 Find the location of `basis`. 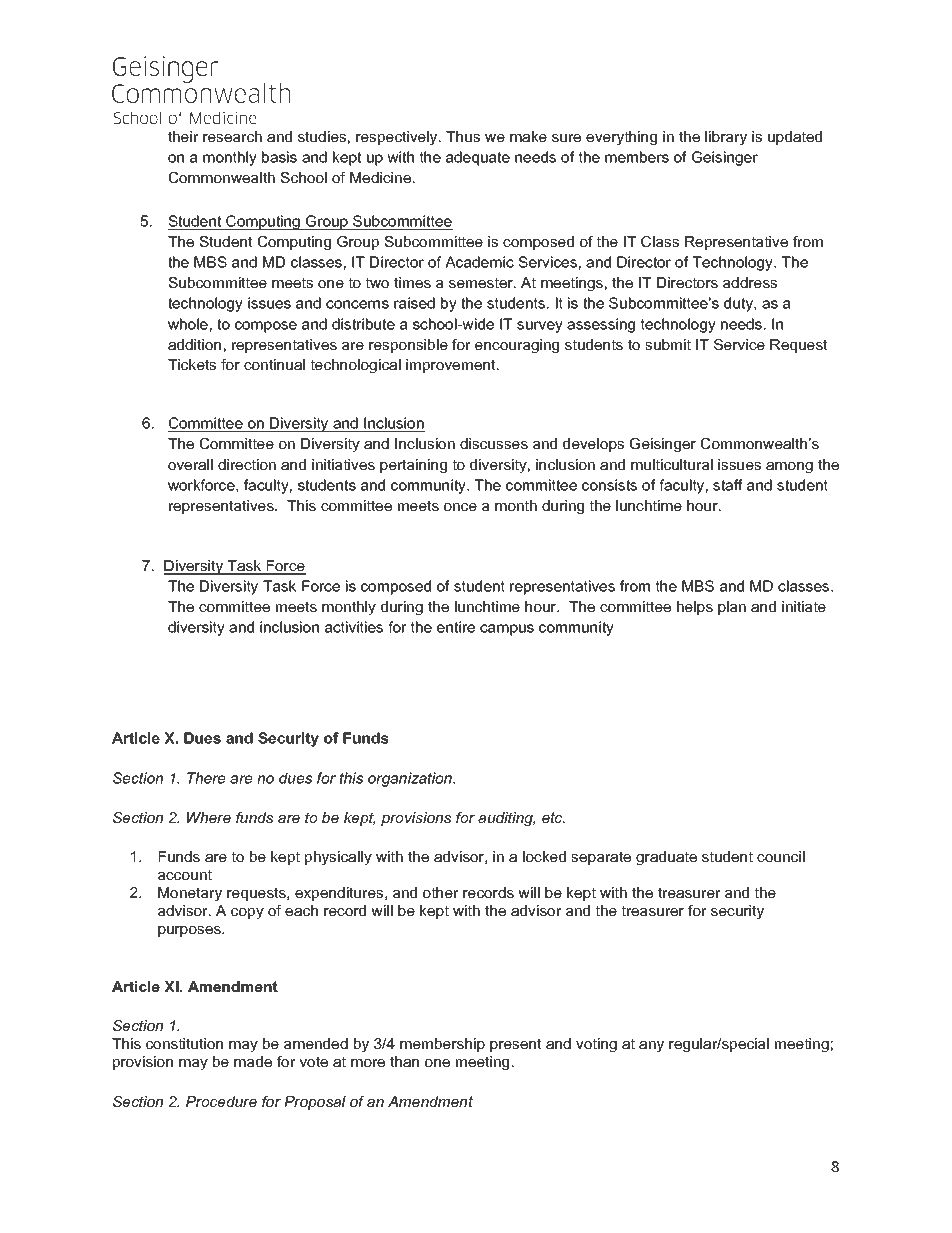

basis is located at coordinates (279, 157).
